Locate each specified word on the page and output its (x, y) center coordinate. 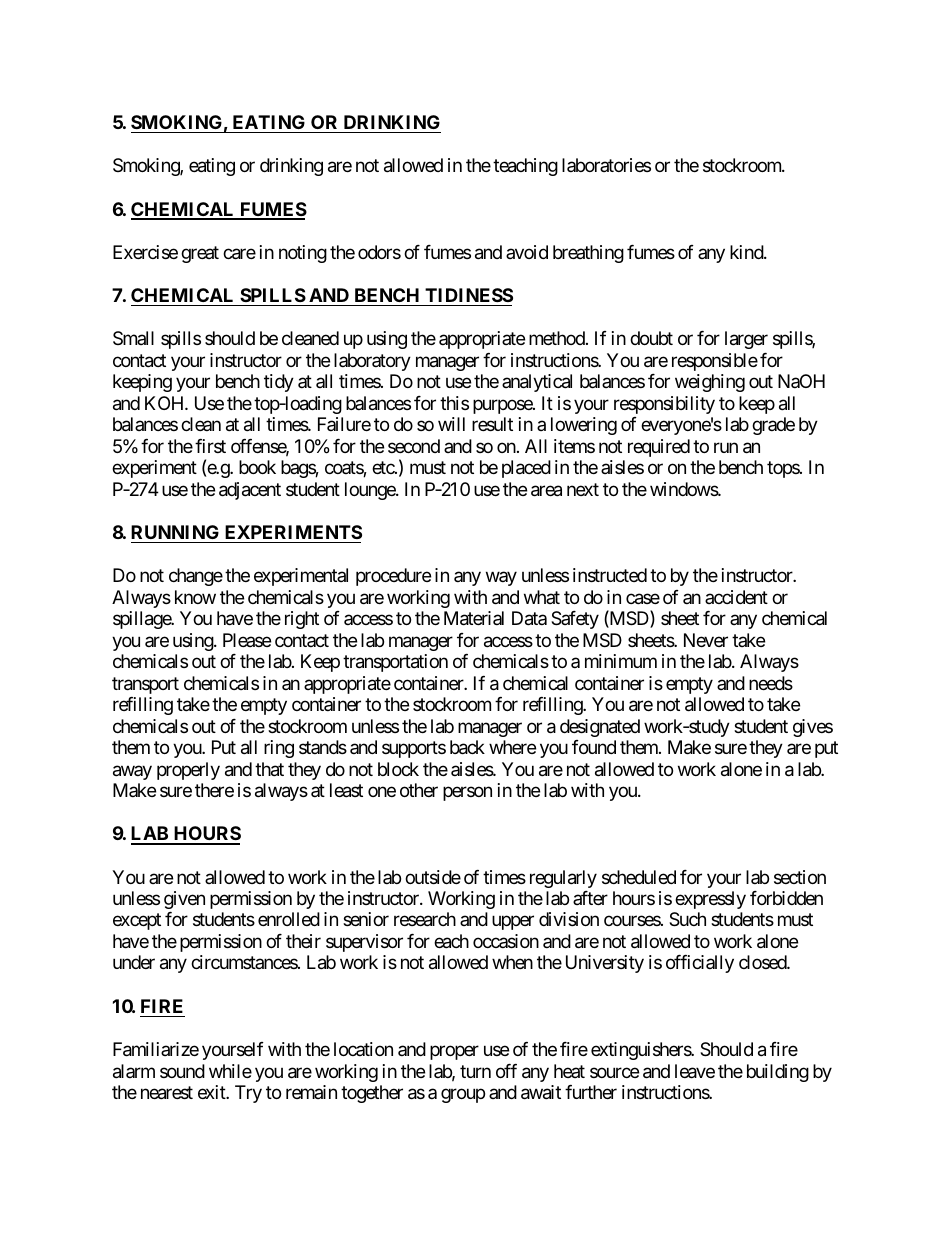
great (200, 254)
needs (771, 683)
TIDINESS (469, 295)
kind (747, 252)
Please (247, 640)
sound (182, 1071)
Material (474, 618)
